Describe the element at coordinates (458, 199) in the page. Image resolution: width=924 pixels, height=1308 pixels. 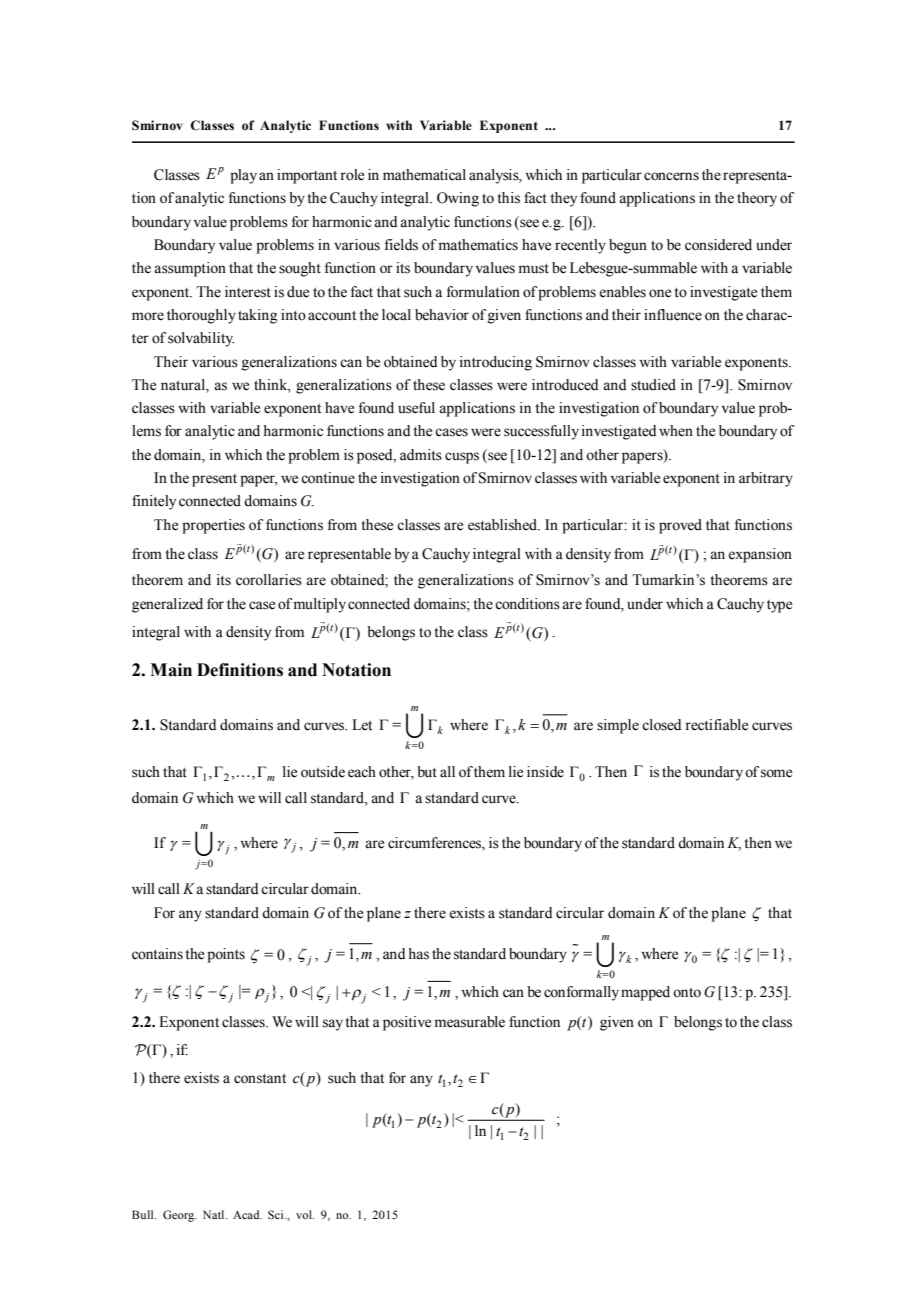
I see `Owing` at that location.
